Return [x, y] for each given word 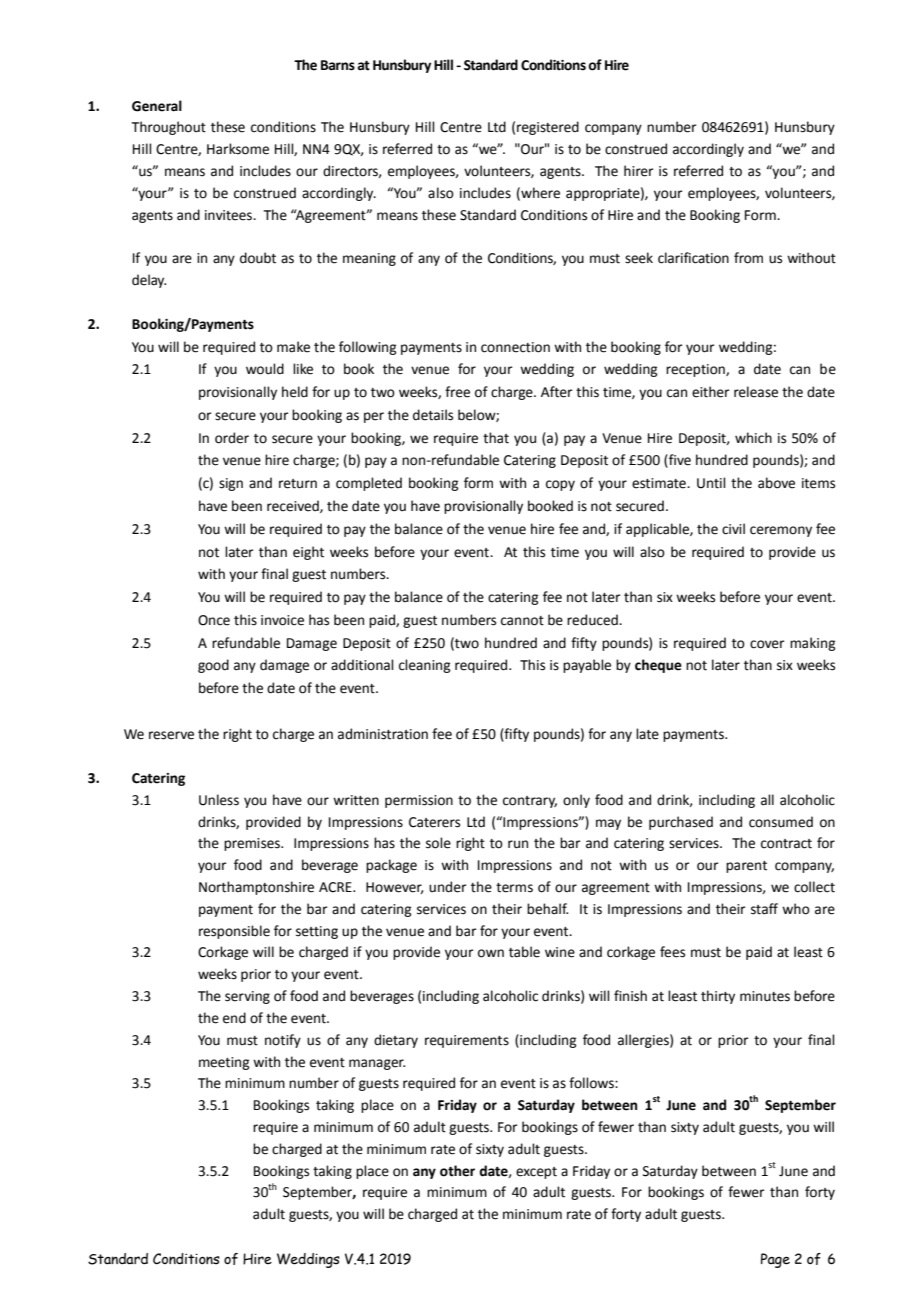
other [457, 1171]
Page [775, 1260]
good [213, 666]
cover [767, 644]
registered [548, 128]
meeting [224, 1063]
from [748, 258]
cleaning [424, 666]
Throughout [169, 128]
